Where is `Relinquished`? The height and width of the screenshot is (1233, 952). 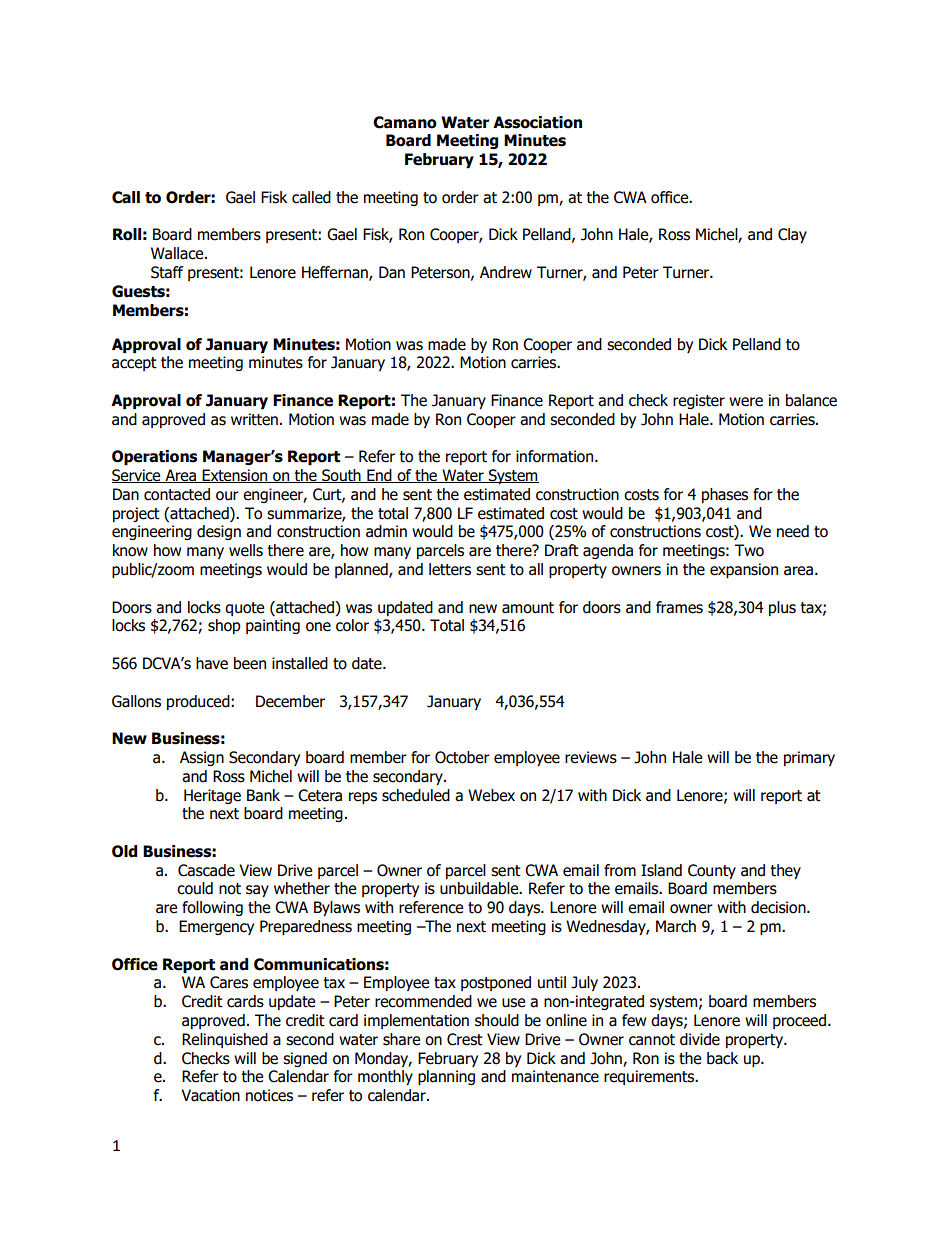 Relinquished is located at coordinates (225, 1040).
